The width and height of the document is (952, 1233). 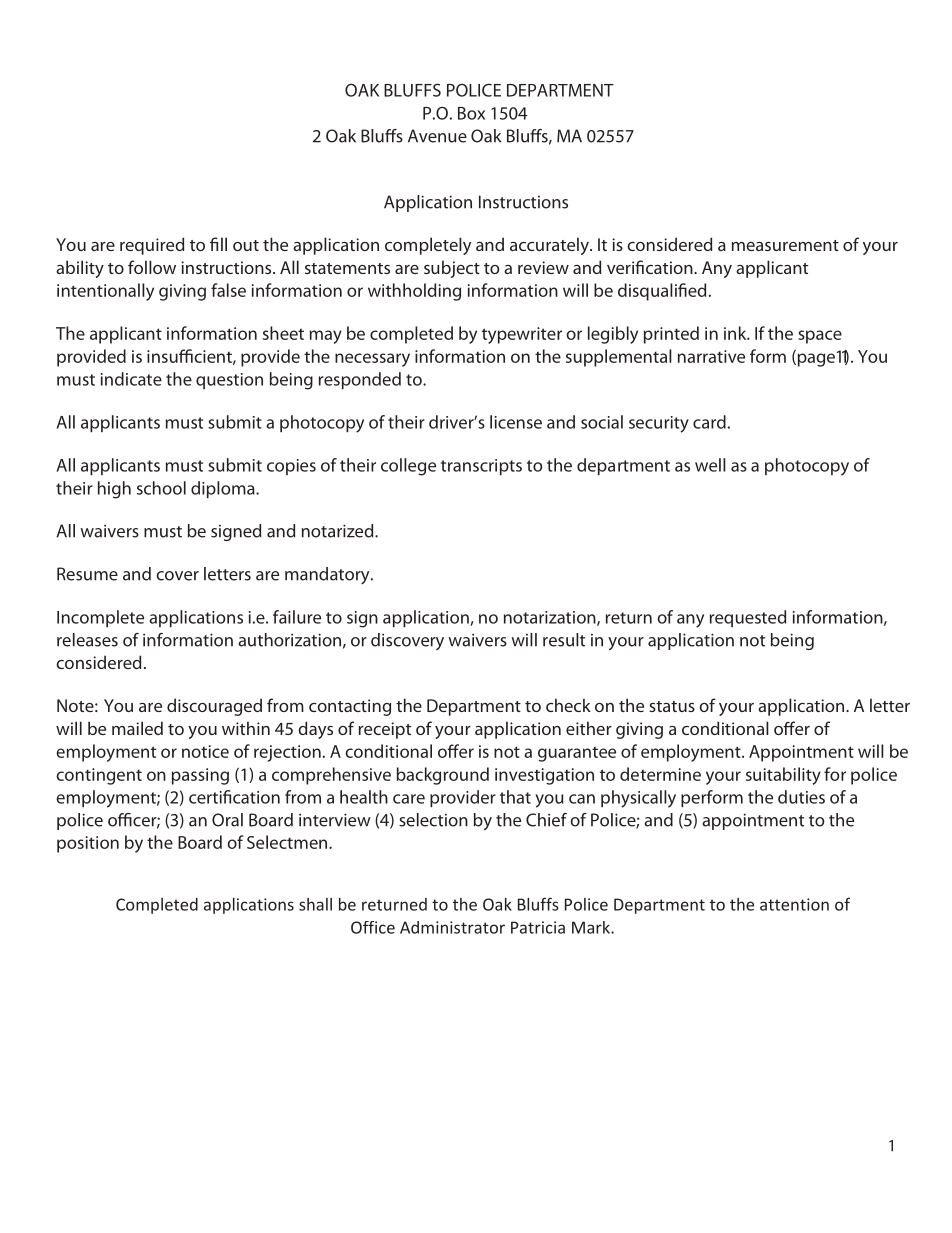 What do you see at coordinates (87, 640) in the document?
I see `releases` at bounding box center [87, 640].
